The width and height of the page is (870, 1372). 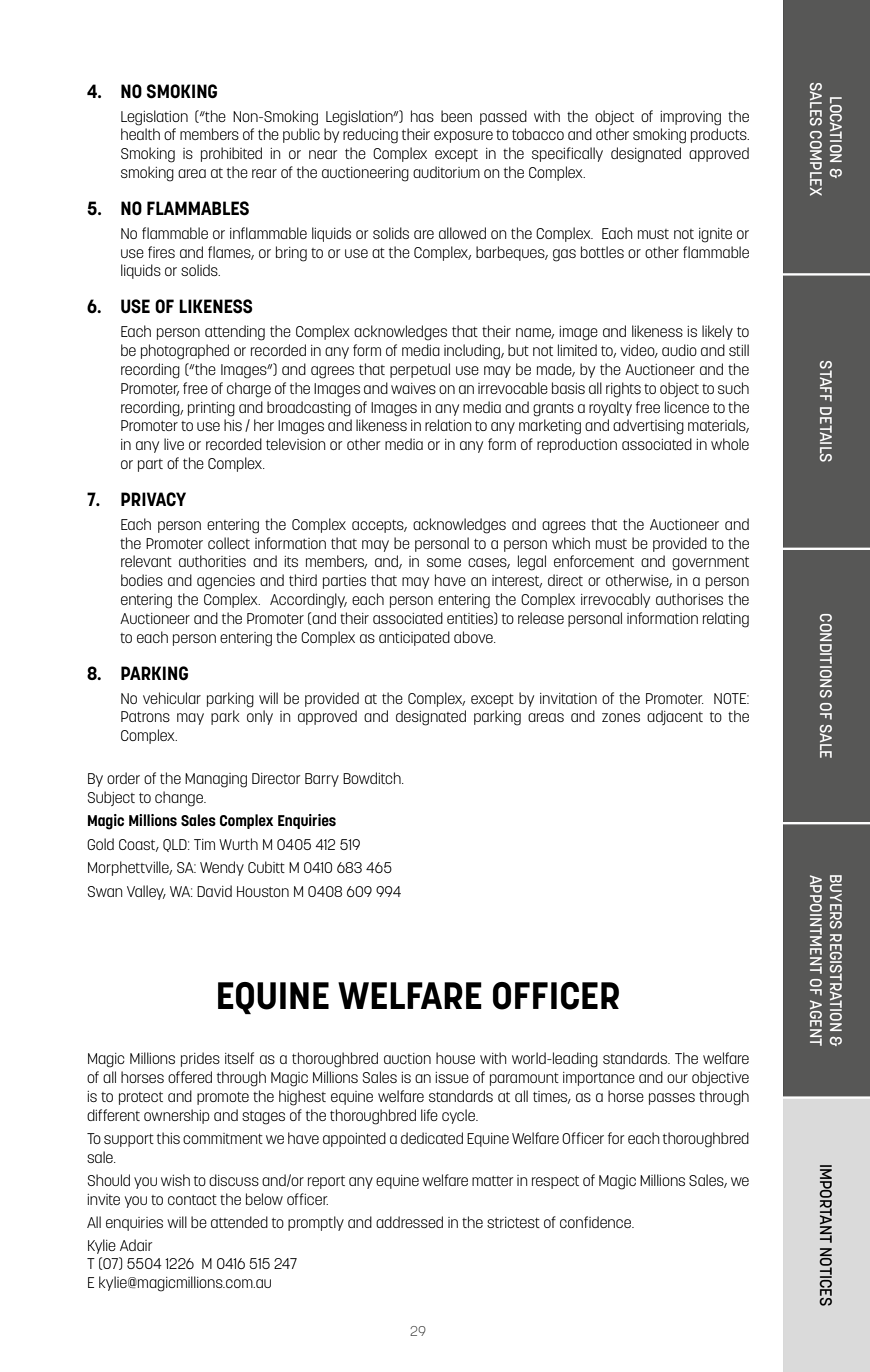 What do you see at coordinates (185, 352) in the page?
I see `photographed` at bounding box center [185, 352].
